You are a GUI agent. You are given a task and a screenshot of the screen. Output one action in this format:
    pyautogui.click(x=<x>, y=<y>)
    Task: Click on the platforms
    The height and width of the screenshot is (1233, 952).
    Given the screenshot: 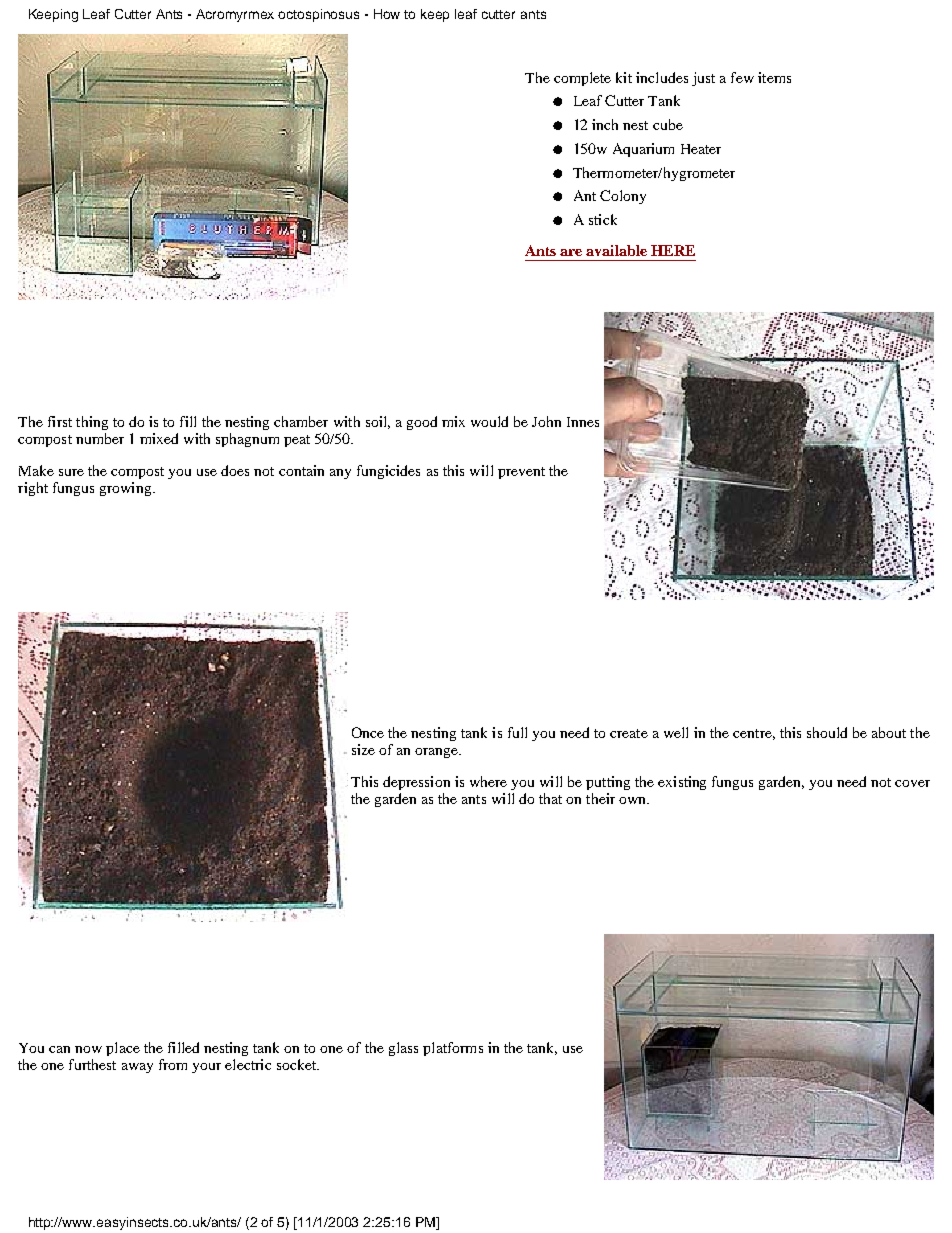 What is the action you would take?
    pyautogui.click(x=453, y=1049)
